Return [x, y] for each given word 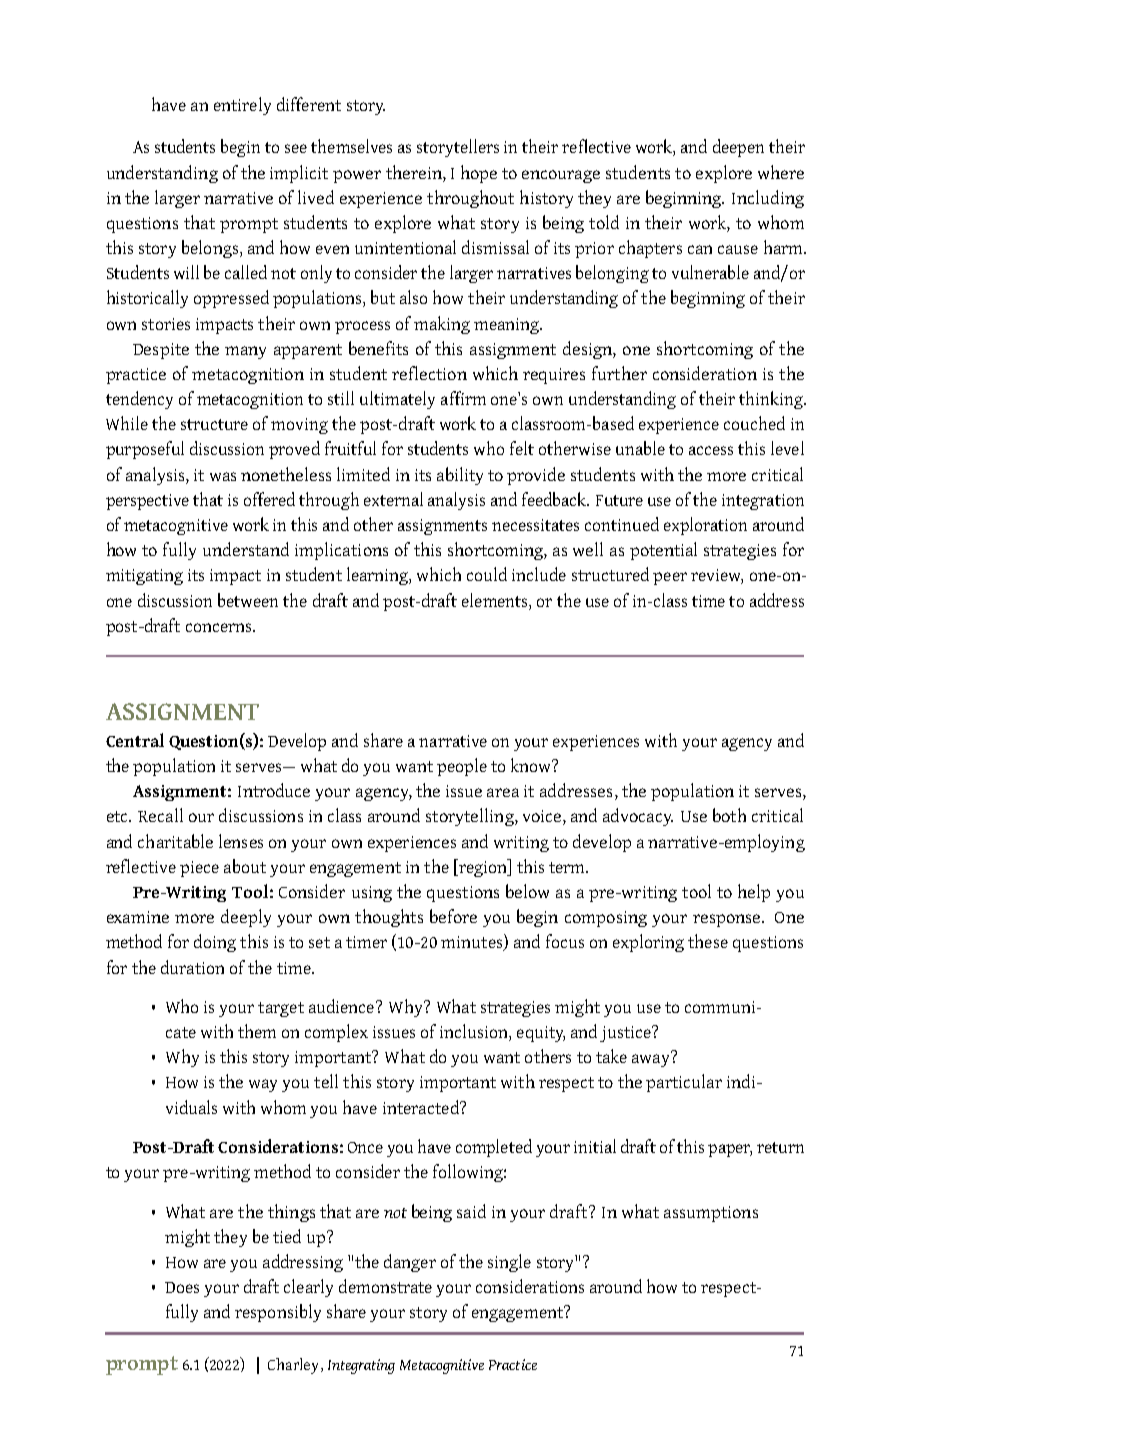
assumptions [711, 1214]
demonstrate [385, 1286]
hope [479, 174]
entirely [242, 106]
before [453, 916]
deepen [738, 148]
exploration [705, 526]
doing [215, 943]
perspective [147, 502]
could [487, 574]
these [708, 941]
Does [182, 1287]
